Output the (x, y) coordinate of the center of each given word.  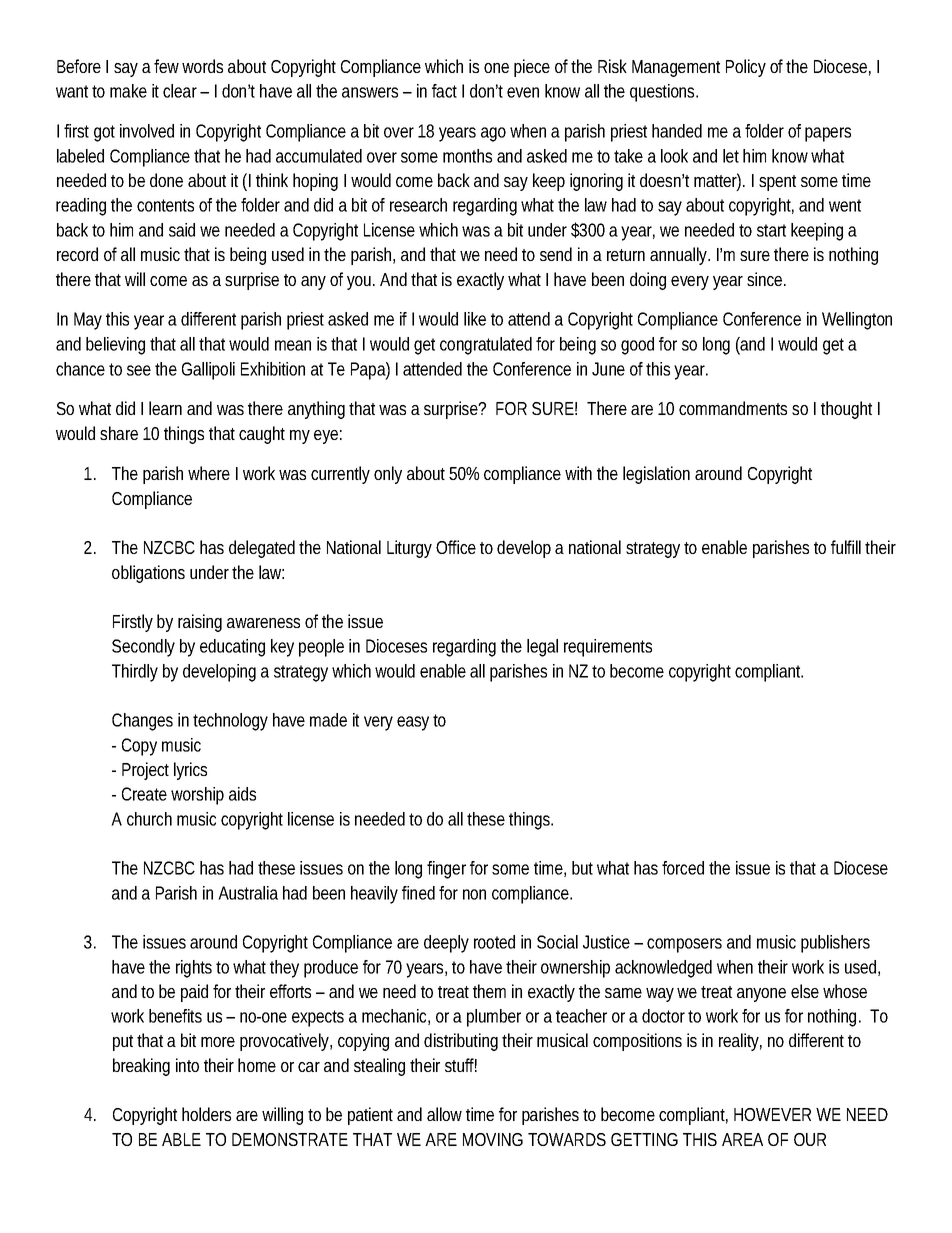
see (139, 370)
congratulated (486, 346)
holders (206, 1114)
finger (446, 870)
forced (683, 868)
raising (200, 623)
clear (180, 91)
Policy (746, 68)
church (149, 819)
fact (444, 91)
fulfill (846, 547)
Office (456, 547)
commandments (733, 408)
